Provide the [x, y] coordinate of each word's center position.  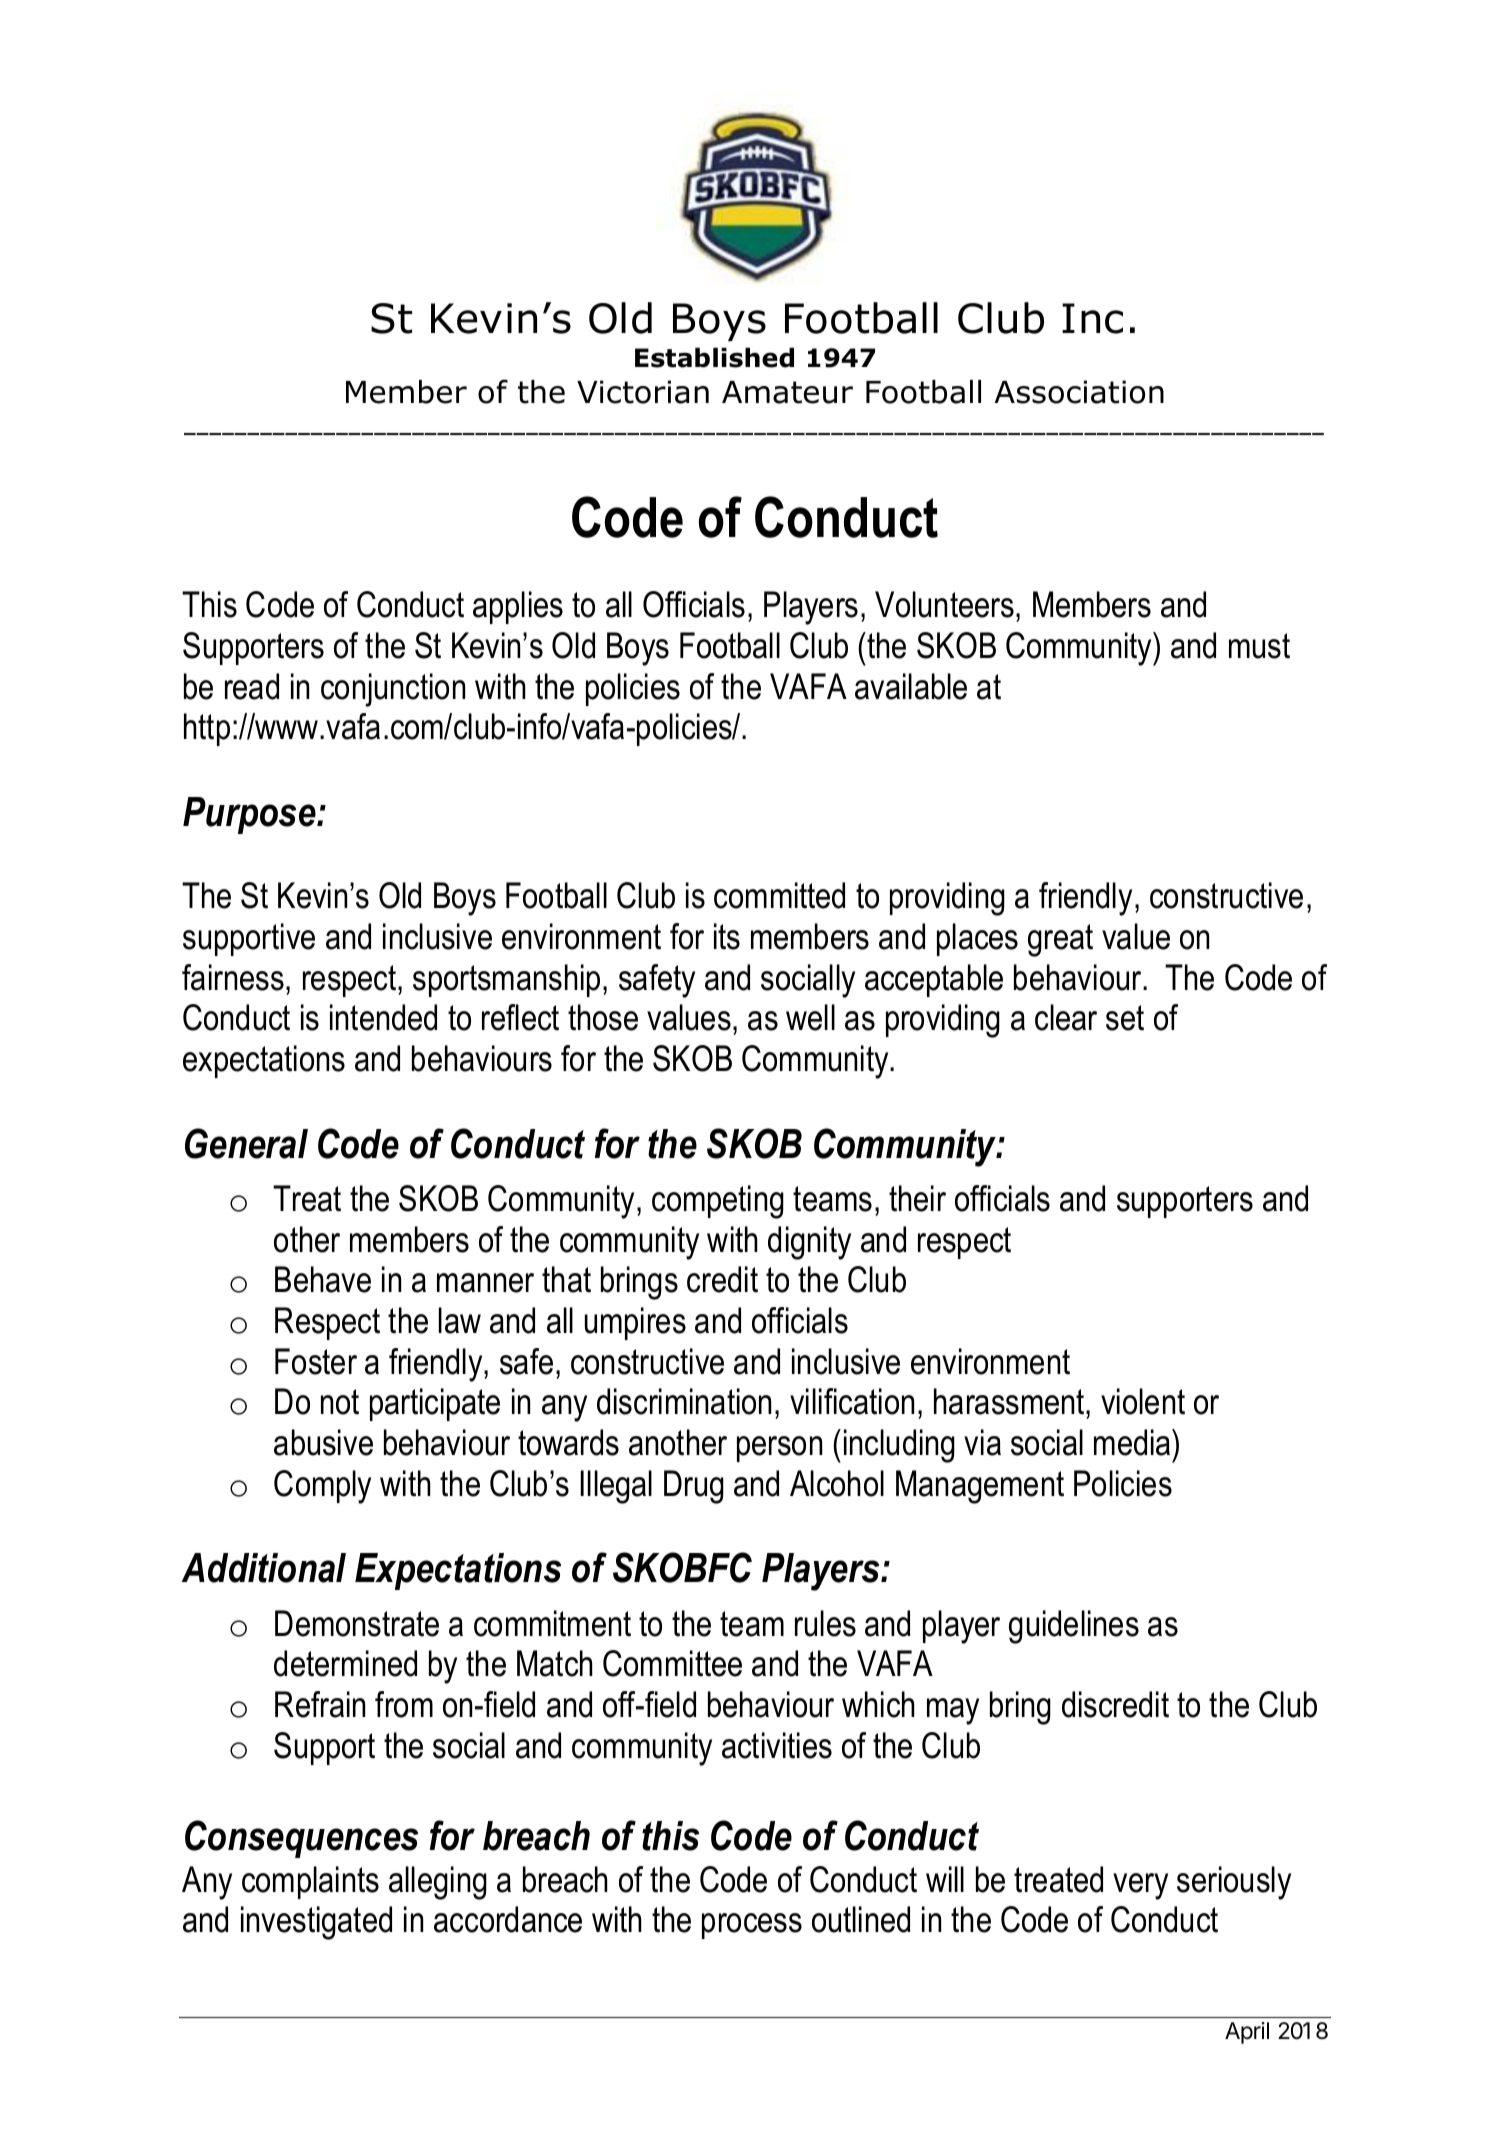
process [752, 1926]
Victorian [643, 392]
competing [718, 1202]
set [1125, 1018]
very [1140, 1886]
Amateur [787, 392]
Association [1079, 392]
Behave [323, 1279]
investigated [316, 1923]
